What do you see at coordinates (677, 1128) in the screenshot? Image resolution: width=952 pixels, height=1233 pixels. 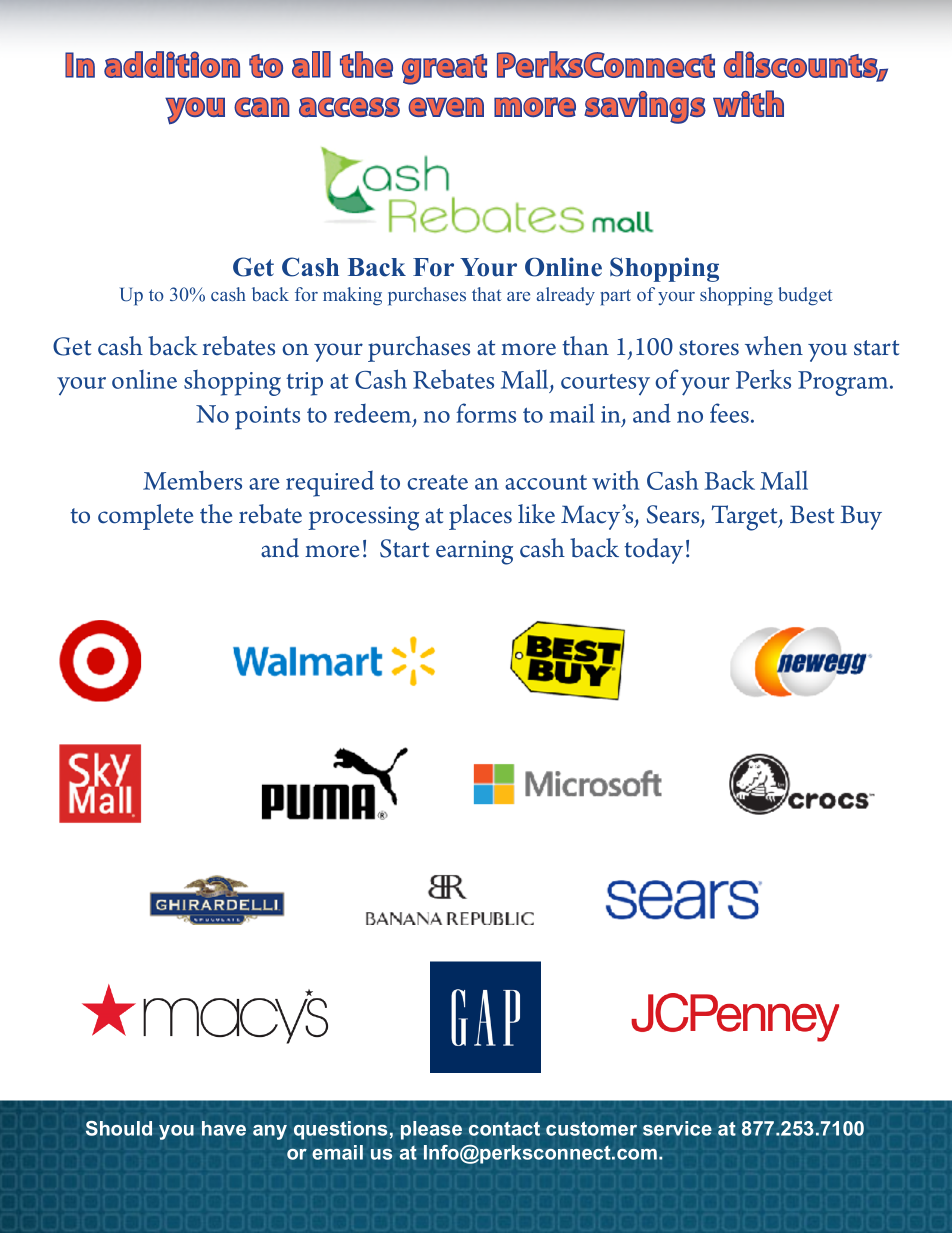 I see `service` at bounding box center [677, 1128].
